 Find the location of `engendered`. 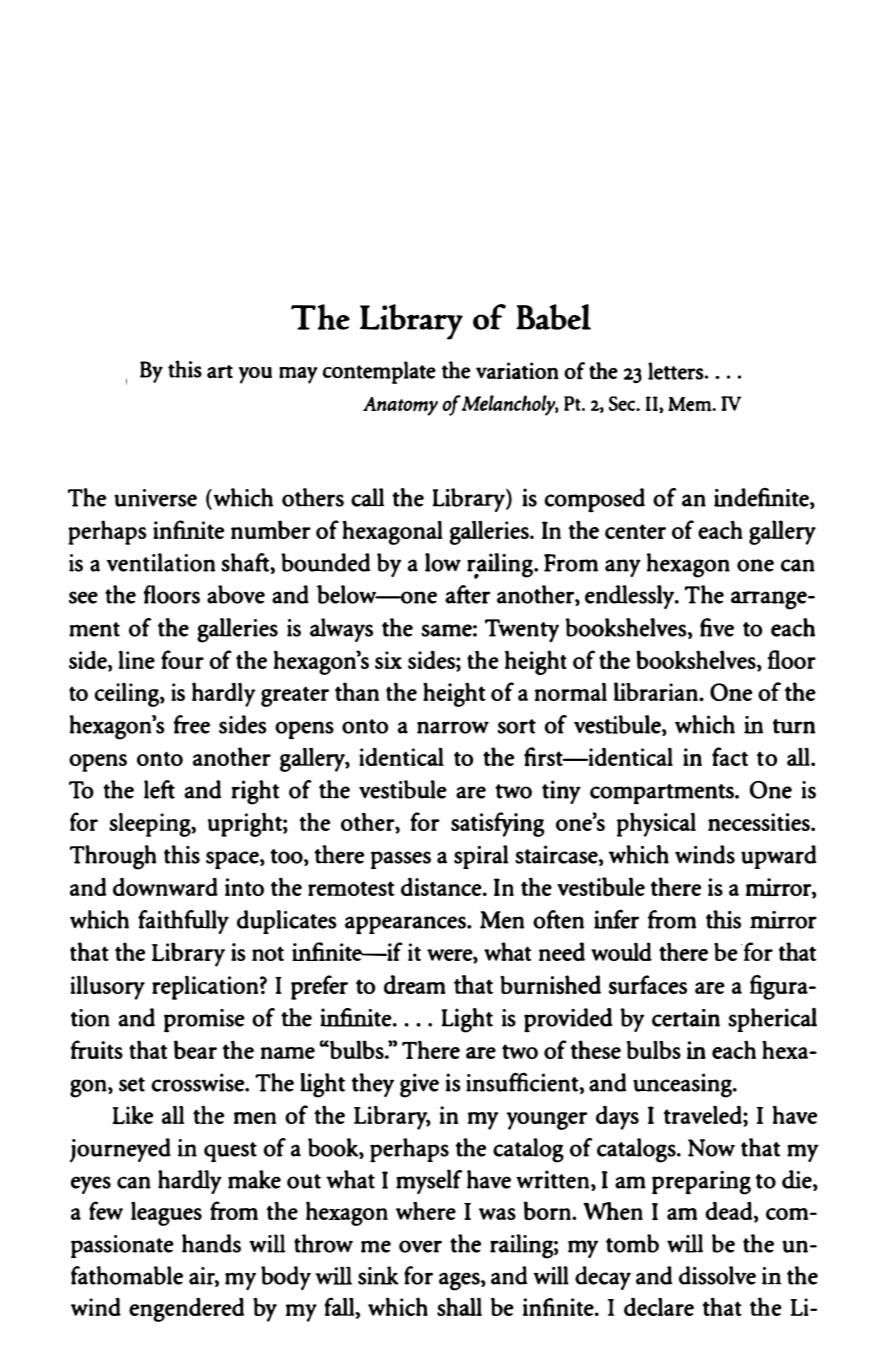

engendered is located at coordinates (186, 1310).
